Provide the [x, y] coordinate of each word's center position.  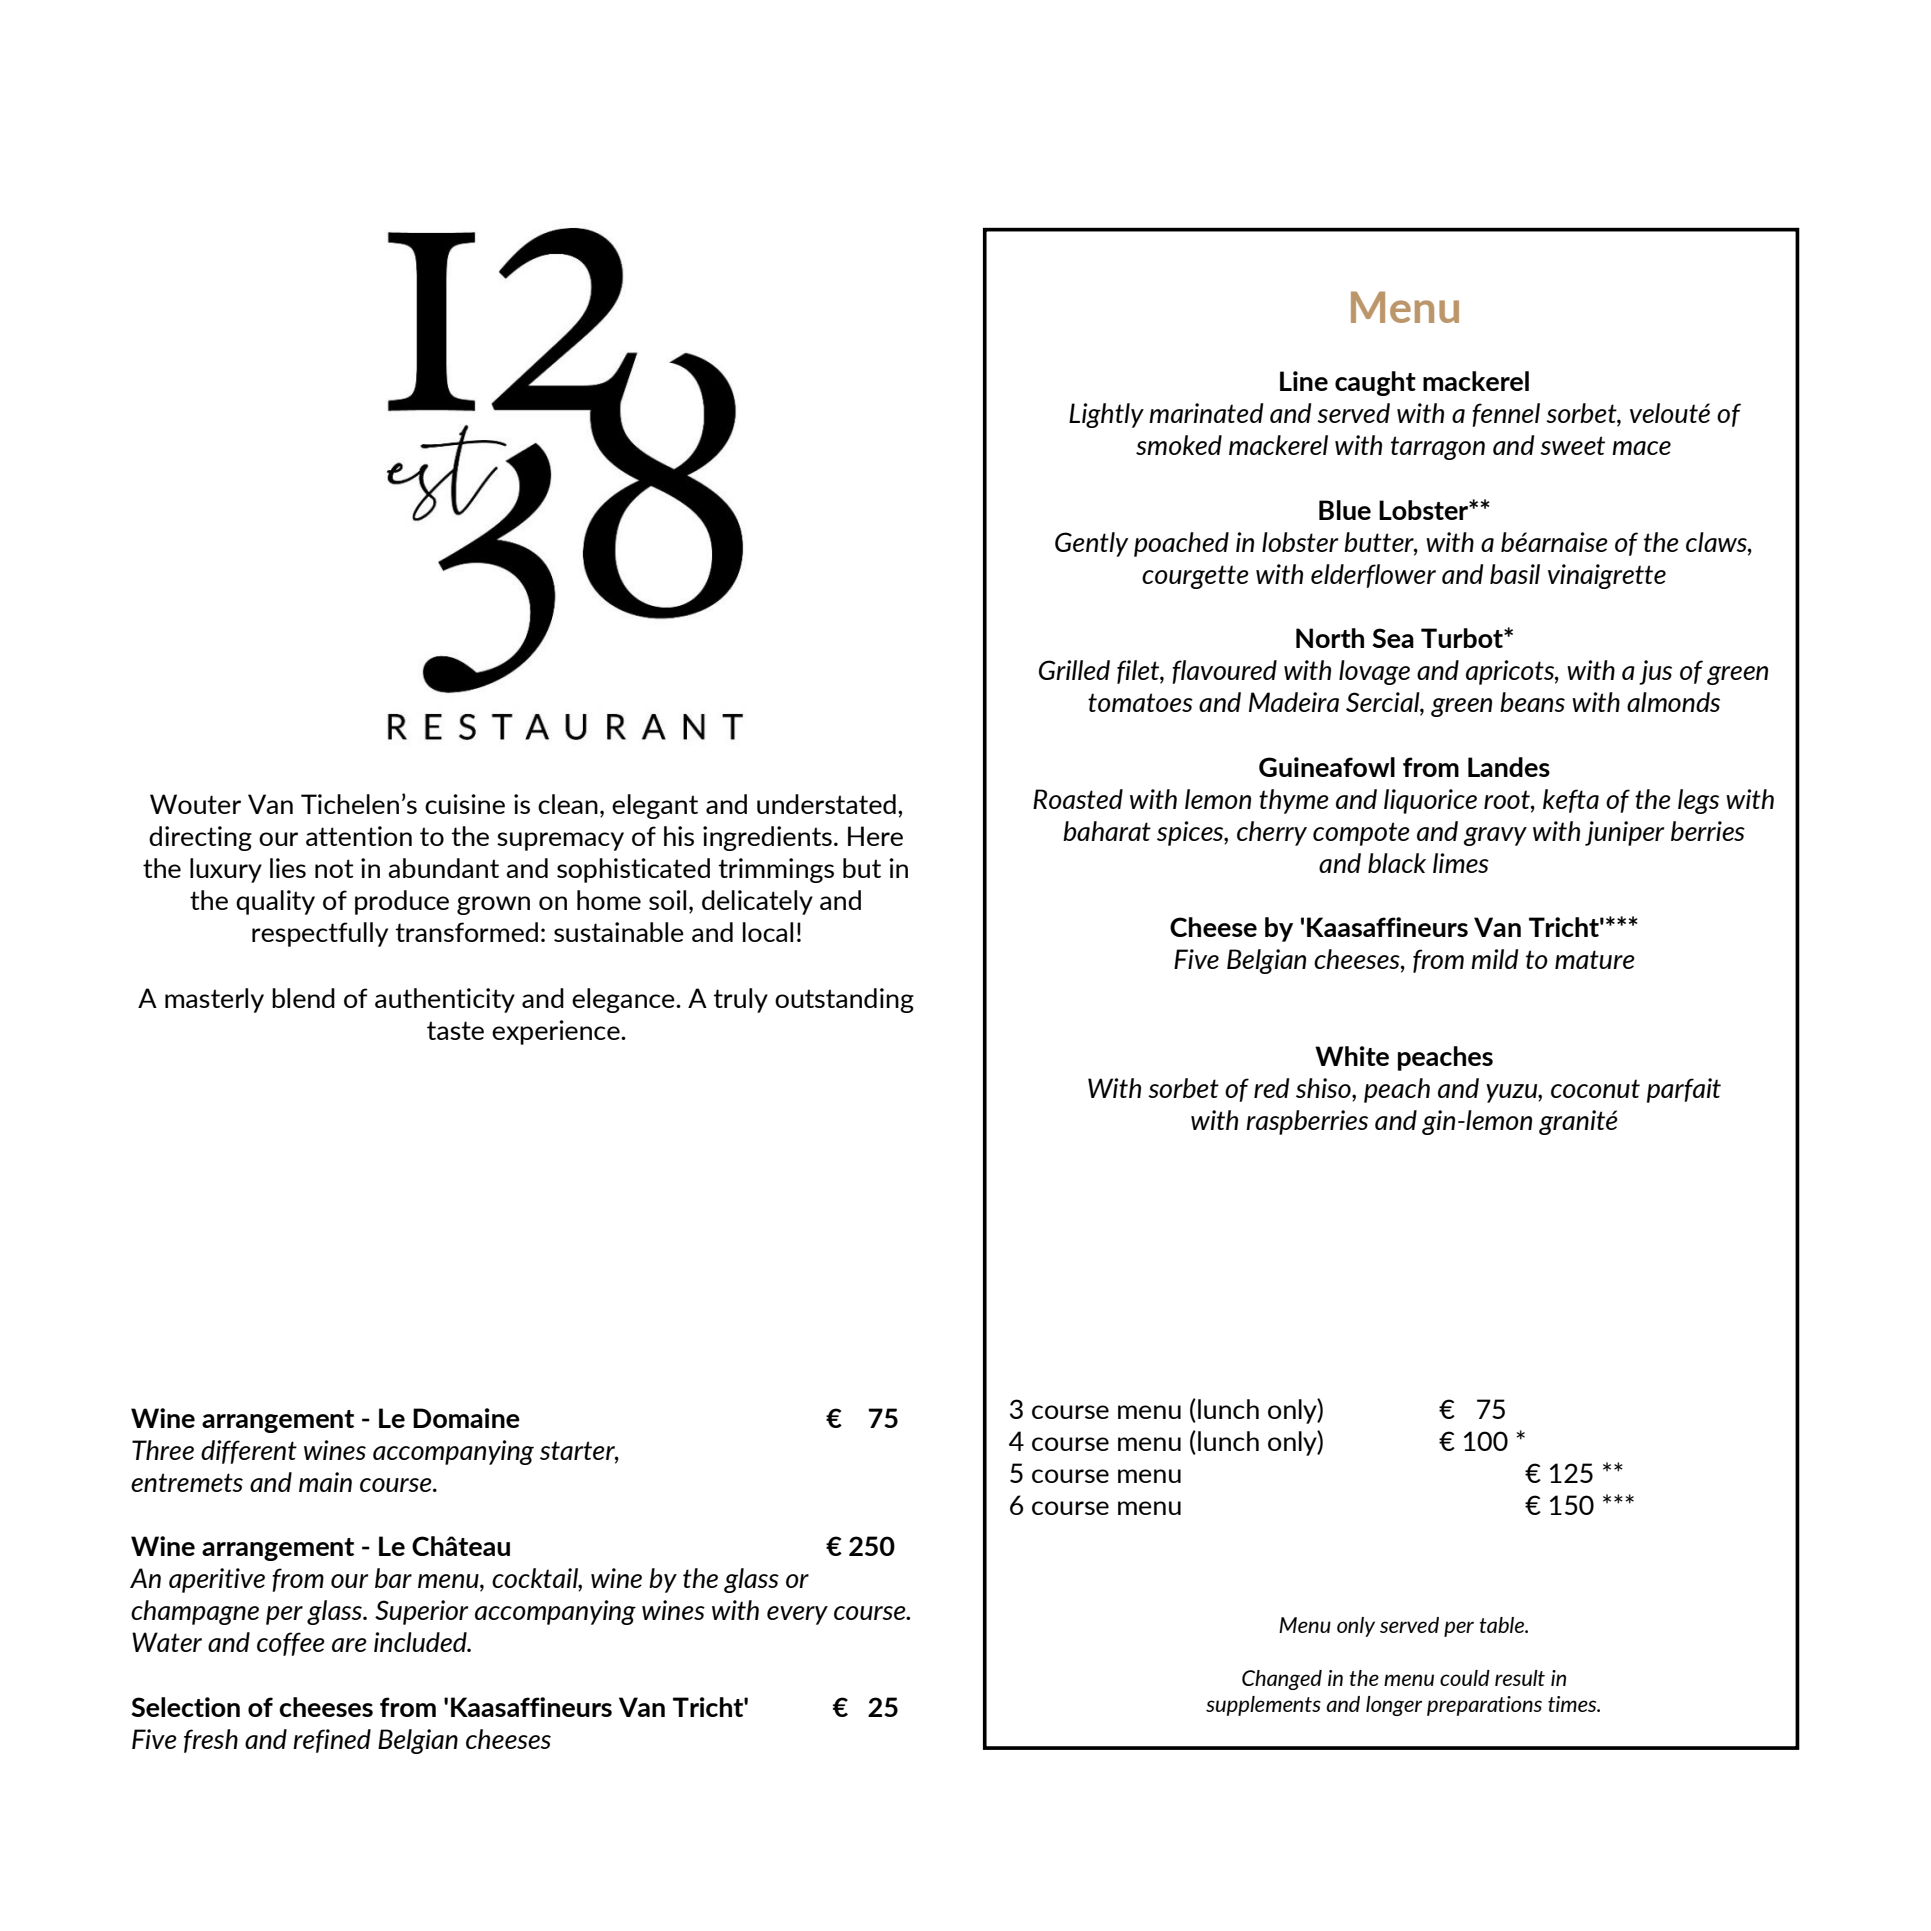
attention [359, 836]
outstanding [844, 1000]
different [249, 1452]
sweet [1572, 445]
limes [1461, 863]
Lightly [1106, 415]
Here [875, 836]
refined [332, 1741]
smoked [1179, 445]
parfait [1684, 1090]
